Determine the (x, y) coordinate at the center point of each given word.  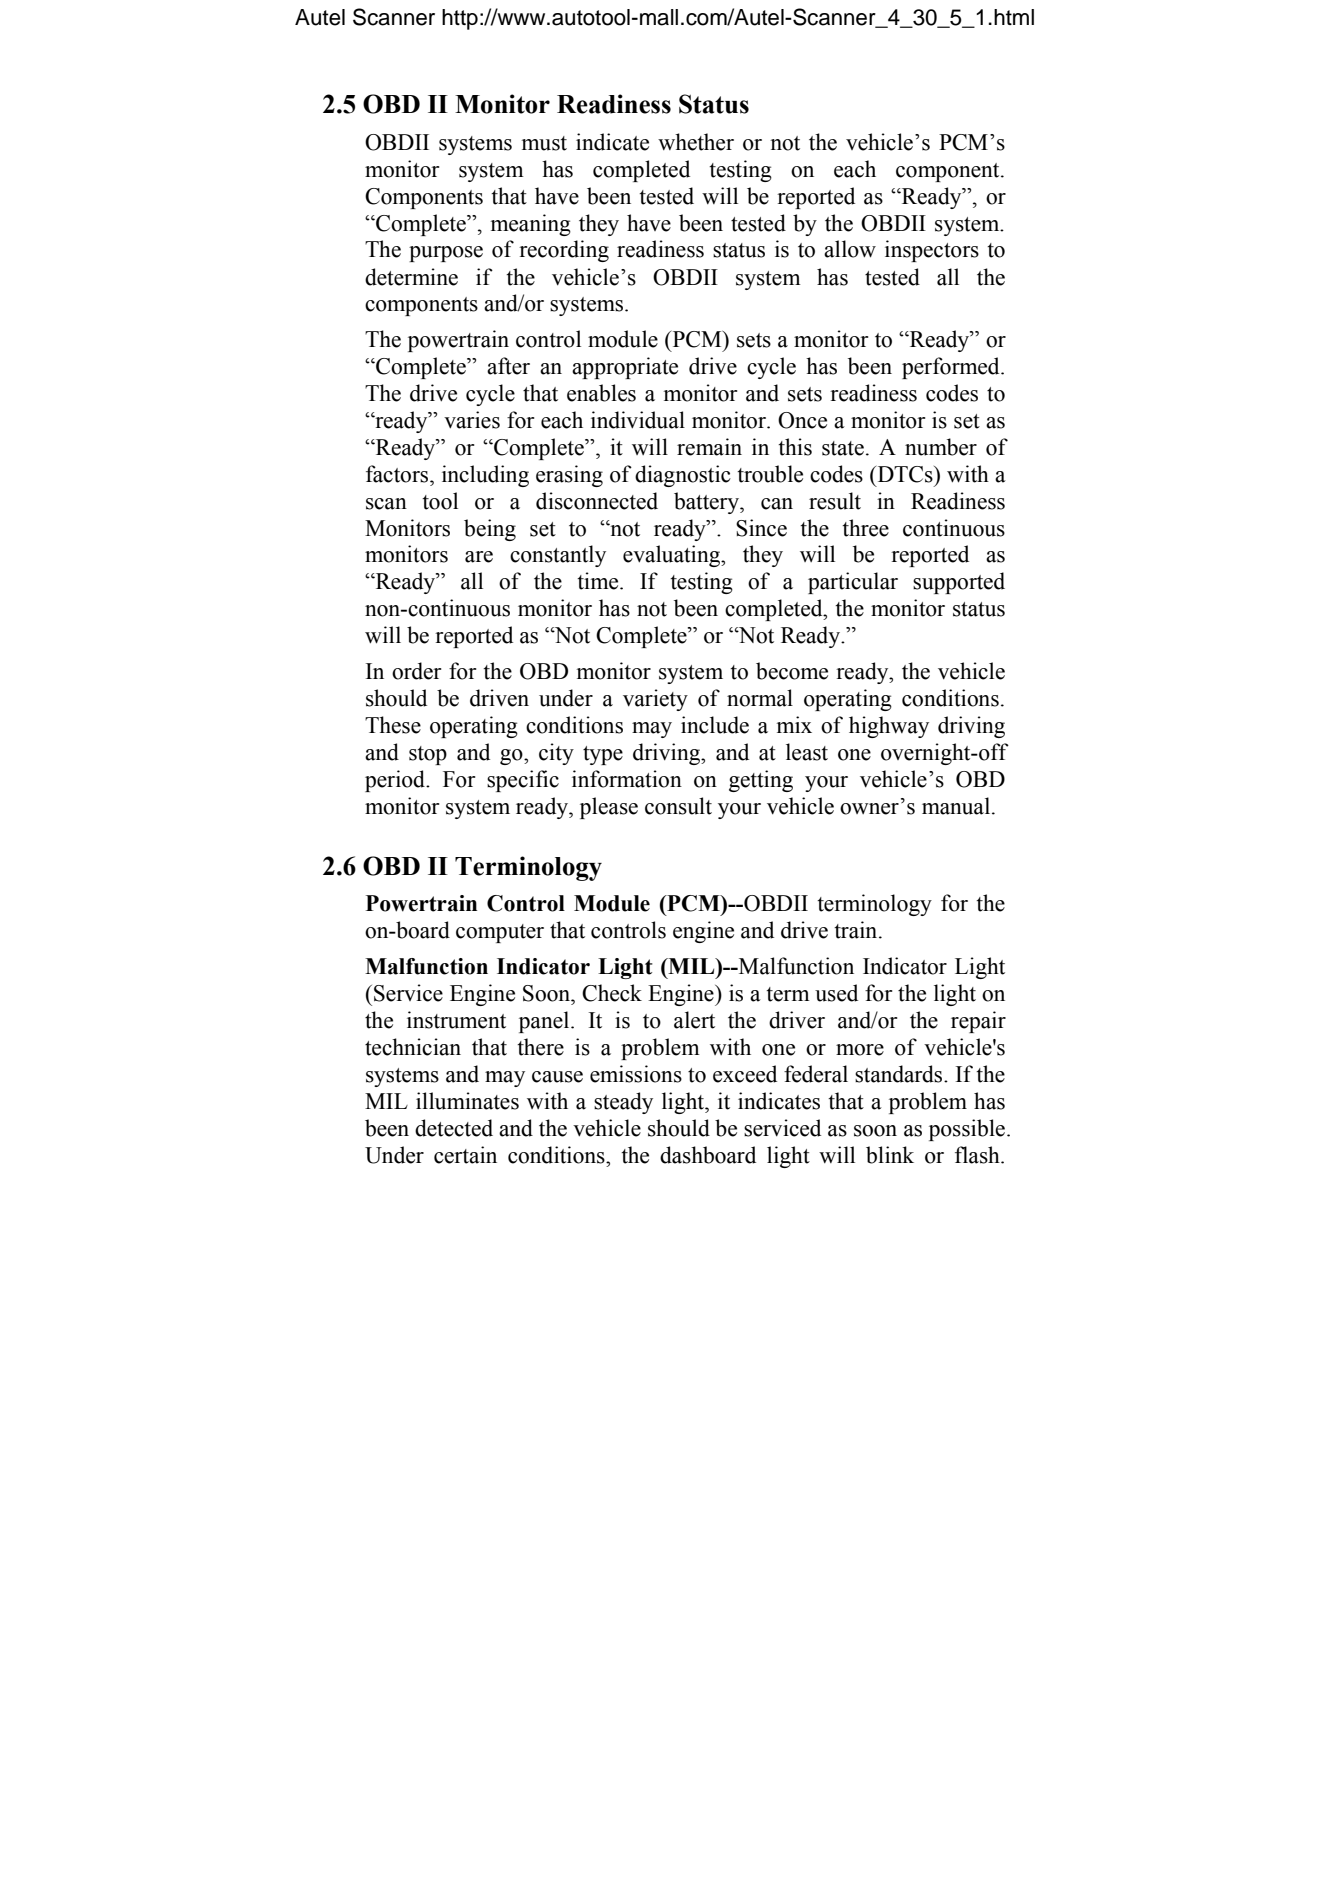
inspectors (932, 251)
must (544, 143)
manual (957, 806)
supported (959, 583)
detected (454, 1128)
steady (623, 1103)
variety (655, 700)
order (416, 671)
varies (472, 420)
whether (696, 142)
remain (709, 447)
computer (500, 933)
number (941, 447)
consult (678, 806)
